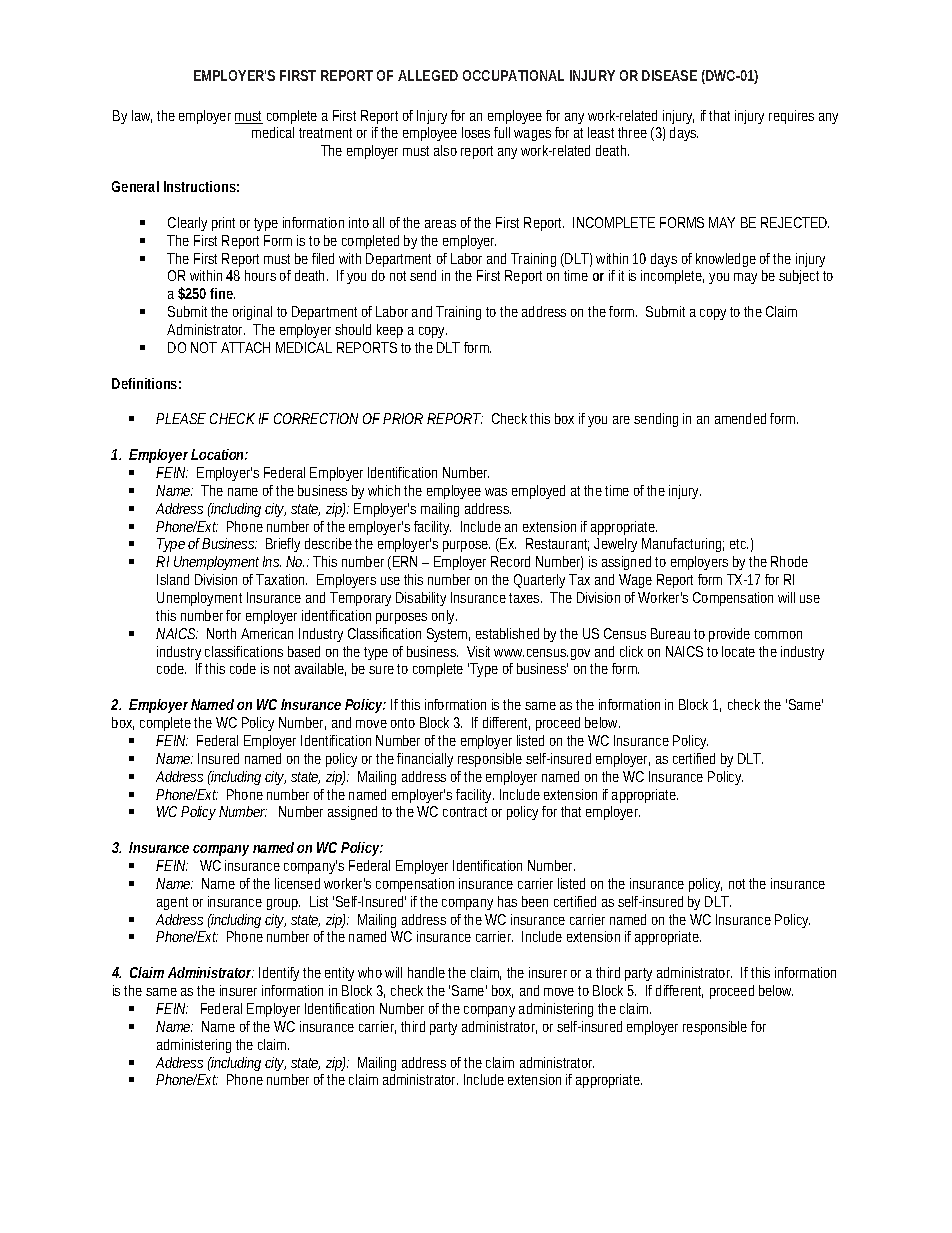 The image size is (952, 1233). Describe the element at coordinates (481, 651) in the screenshot. I see `Visit` at that location.
